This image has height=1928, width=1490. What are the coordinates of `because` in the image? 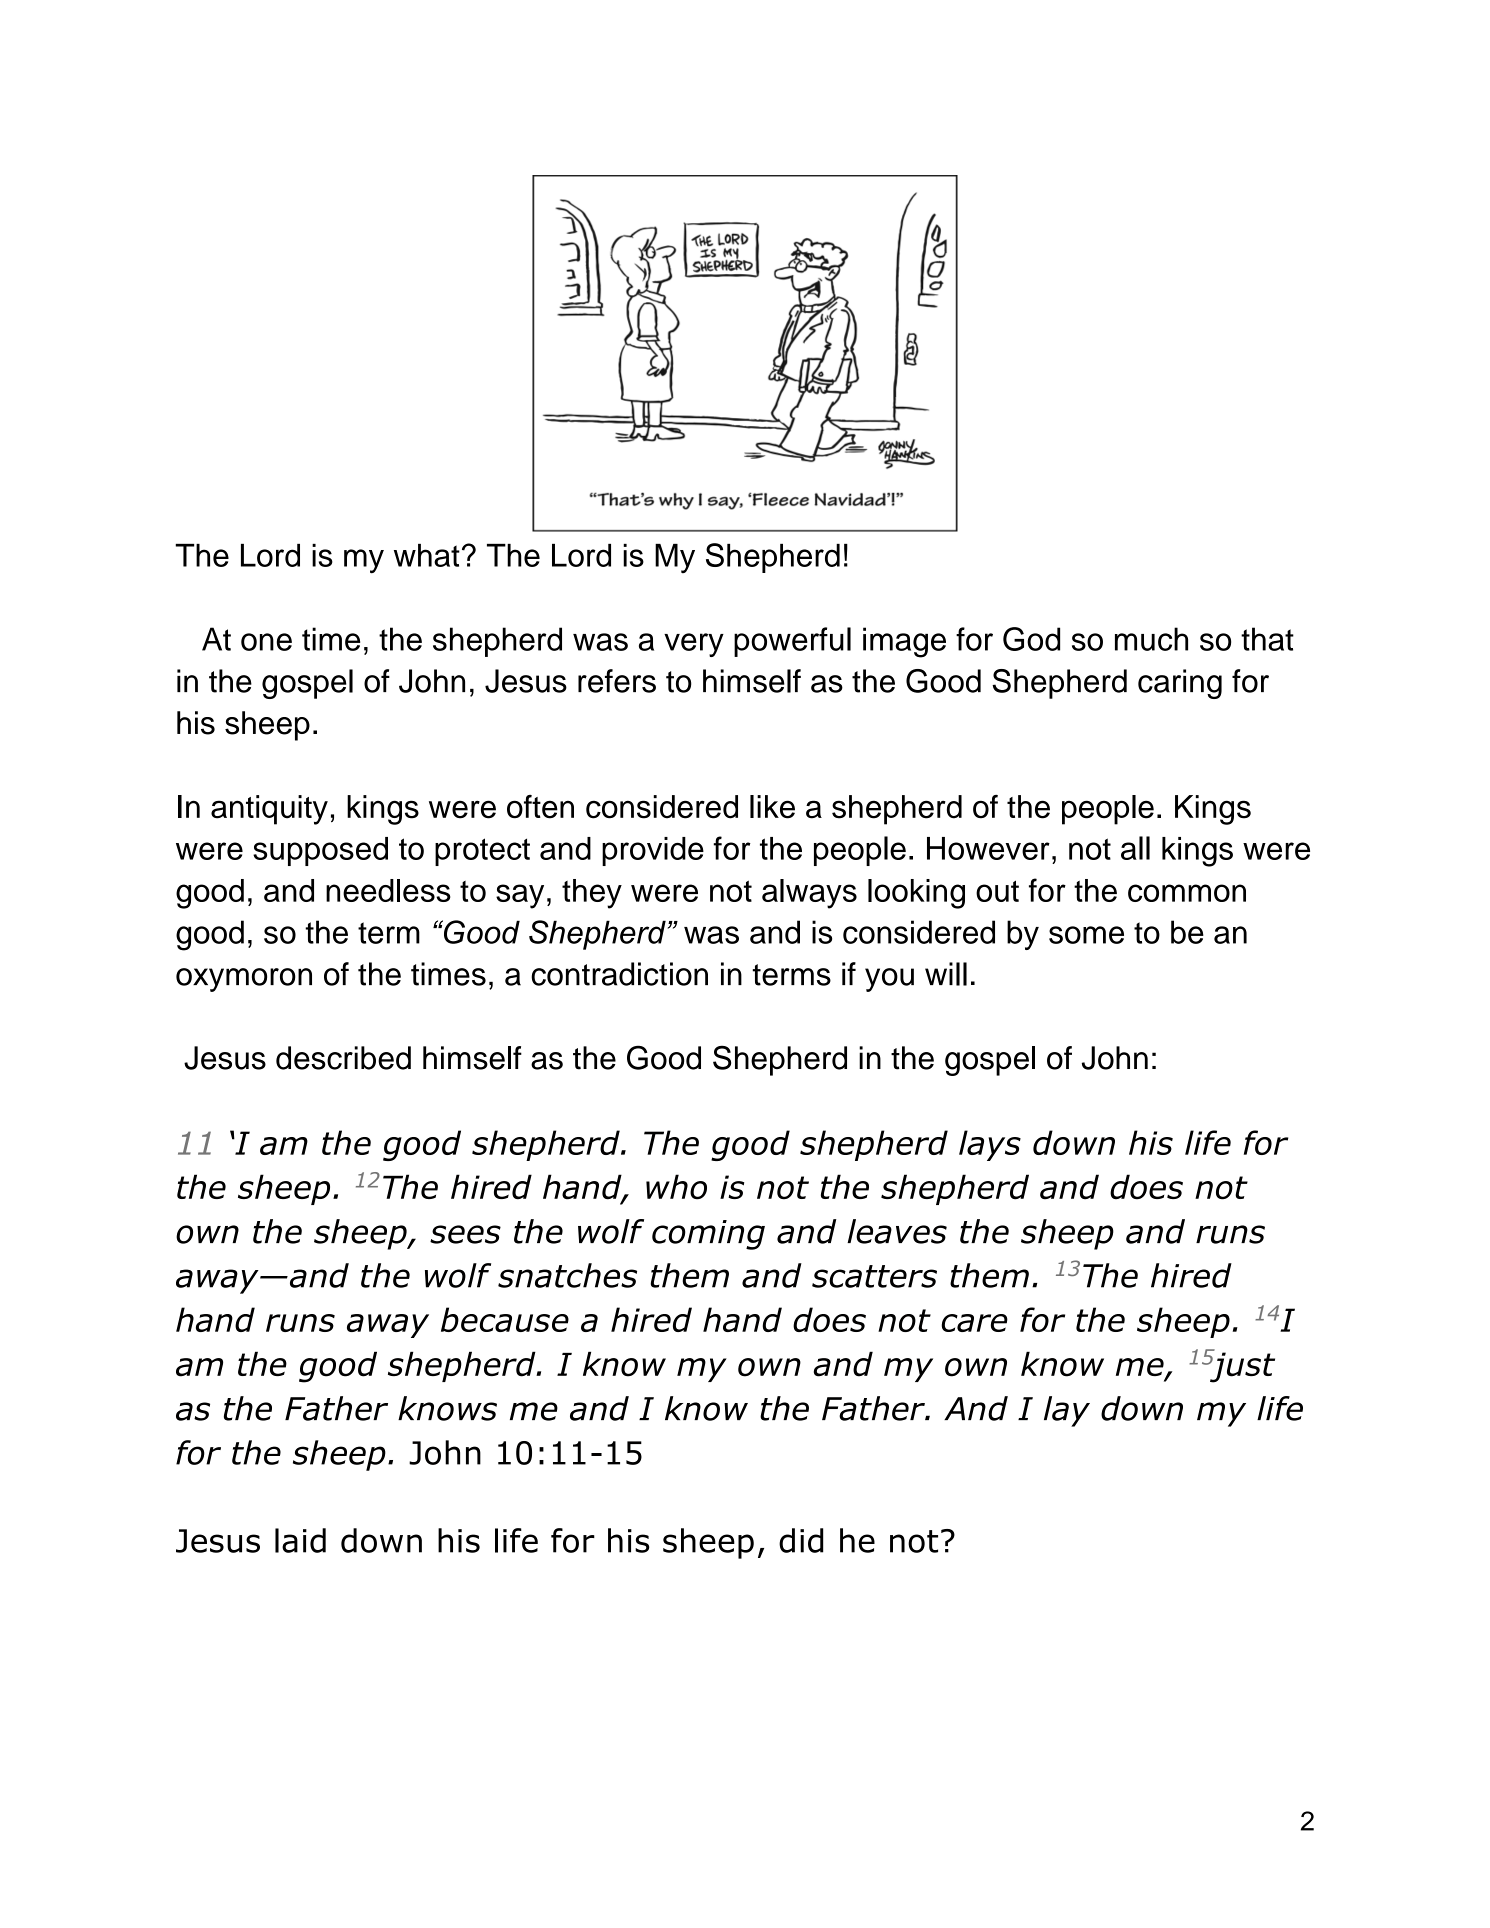 It's located at (505, 1319).
